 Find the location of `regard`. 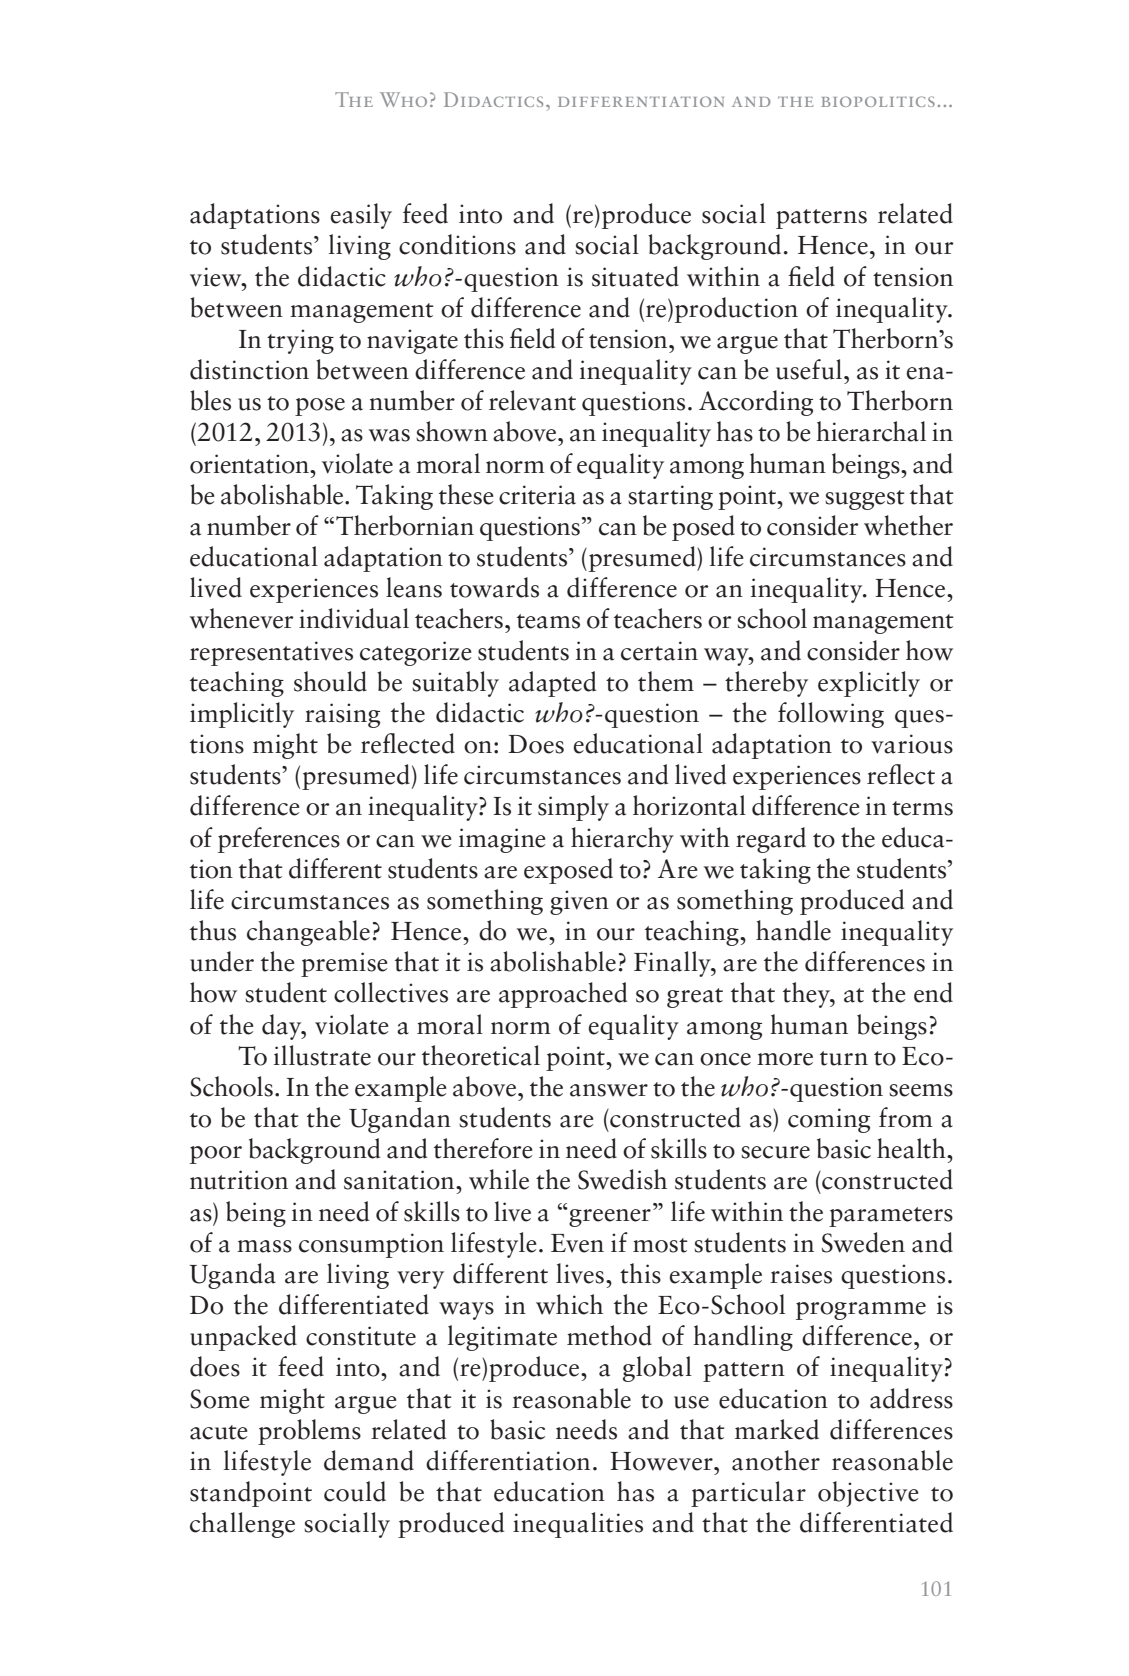

regard is located at coordinates (771, 840).
